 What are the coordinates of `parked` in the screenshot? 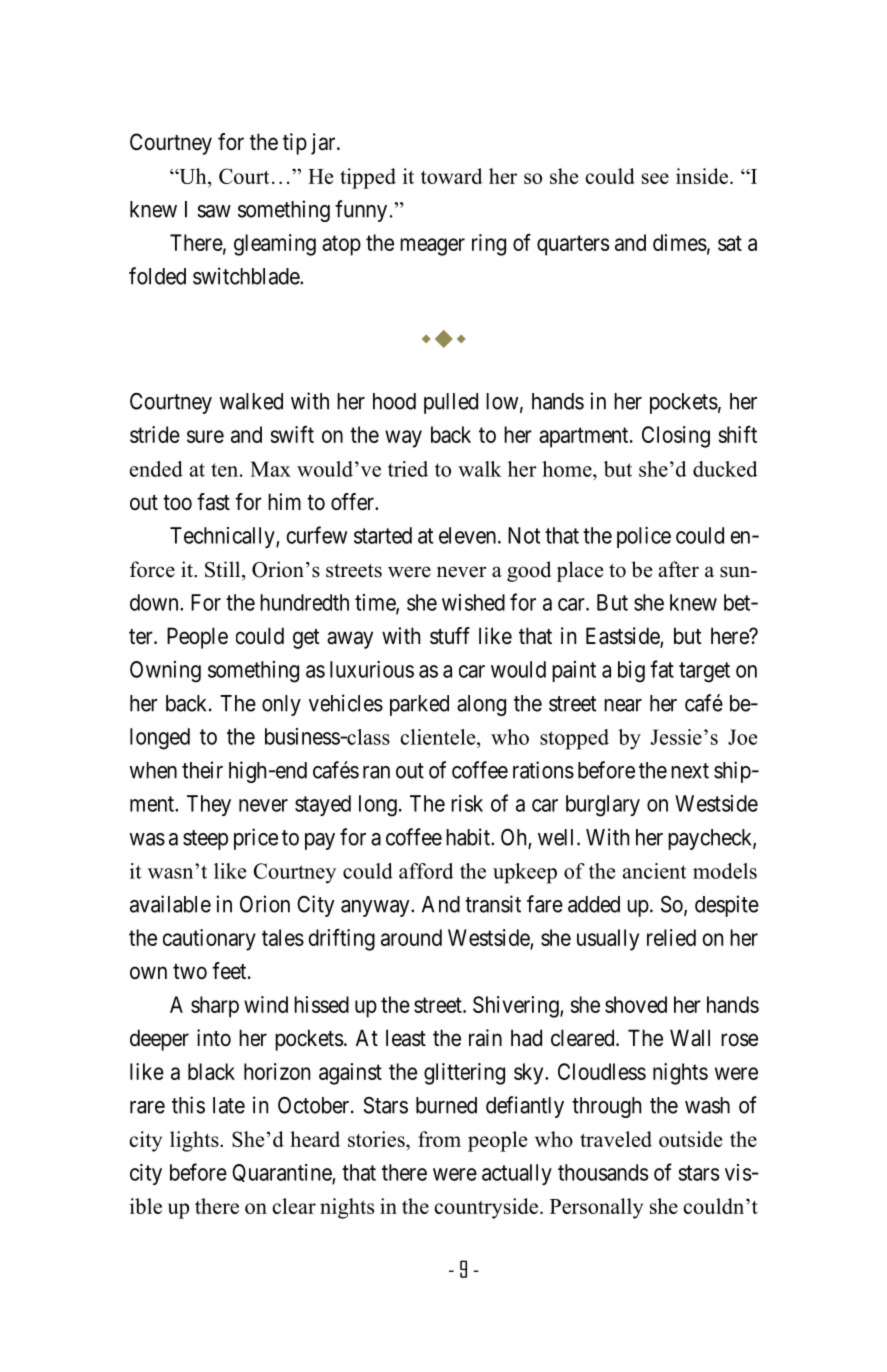 It's located at (419, 705).
